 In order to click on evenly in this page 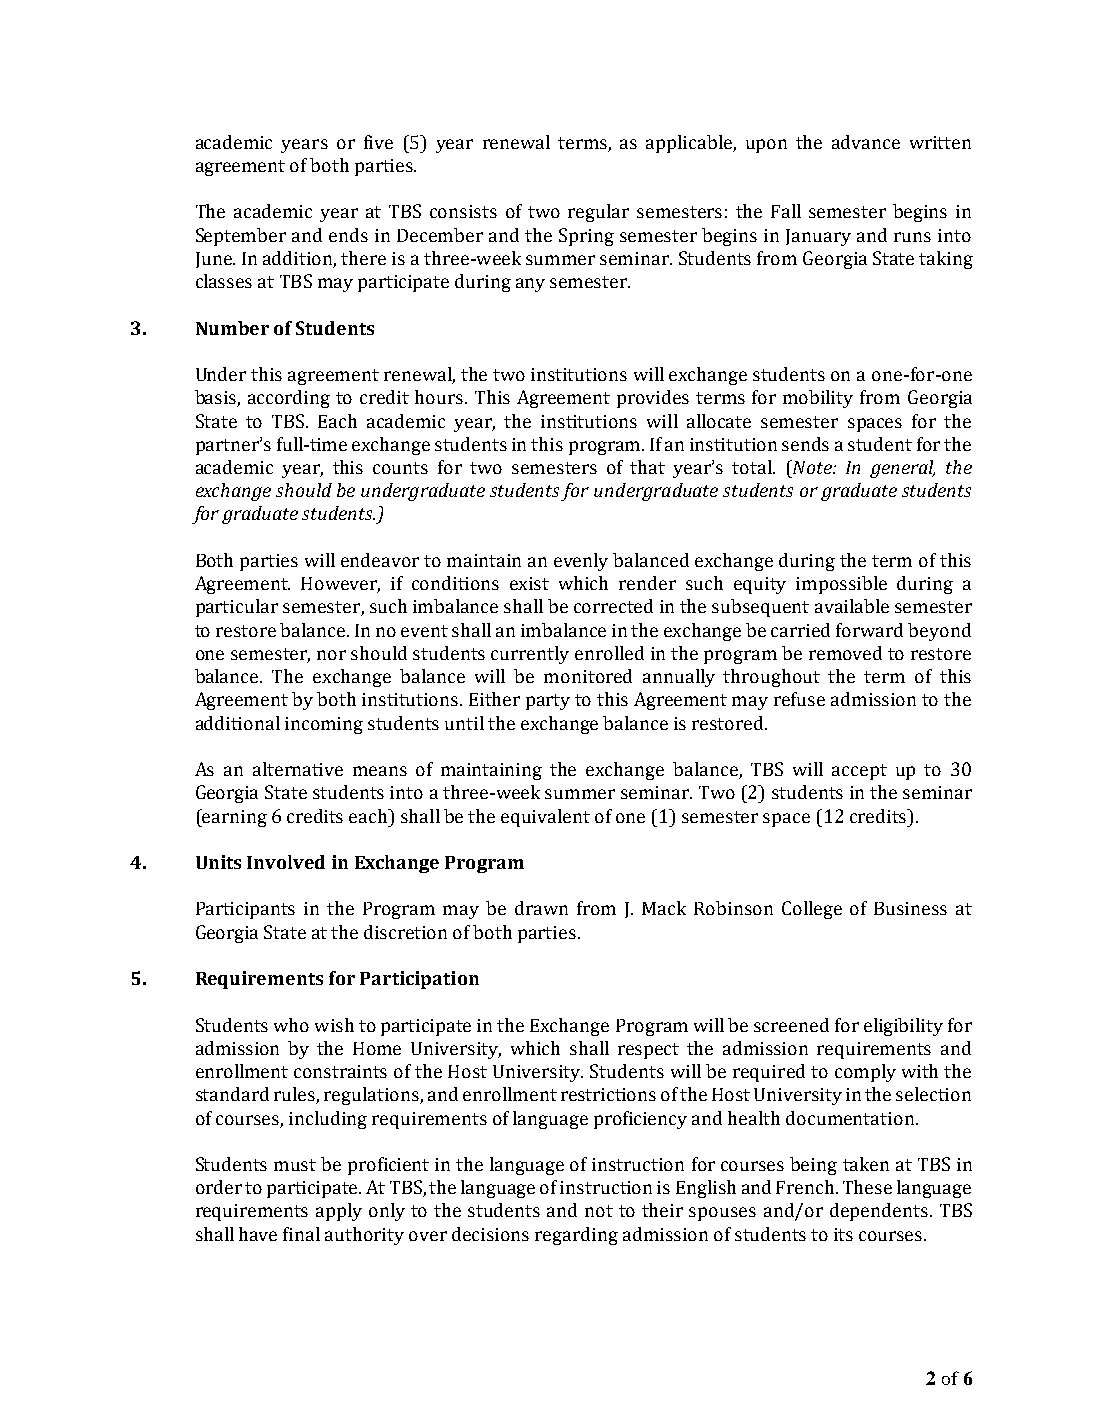, I will do `click(581, 562)`.
